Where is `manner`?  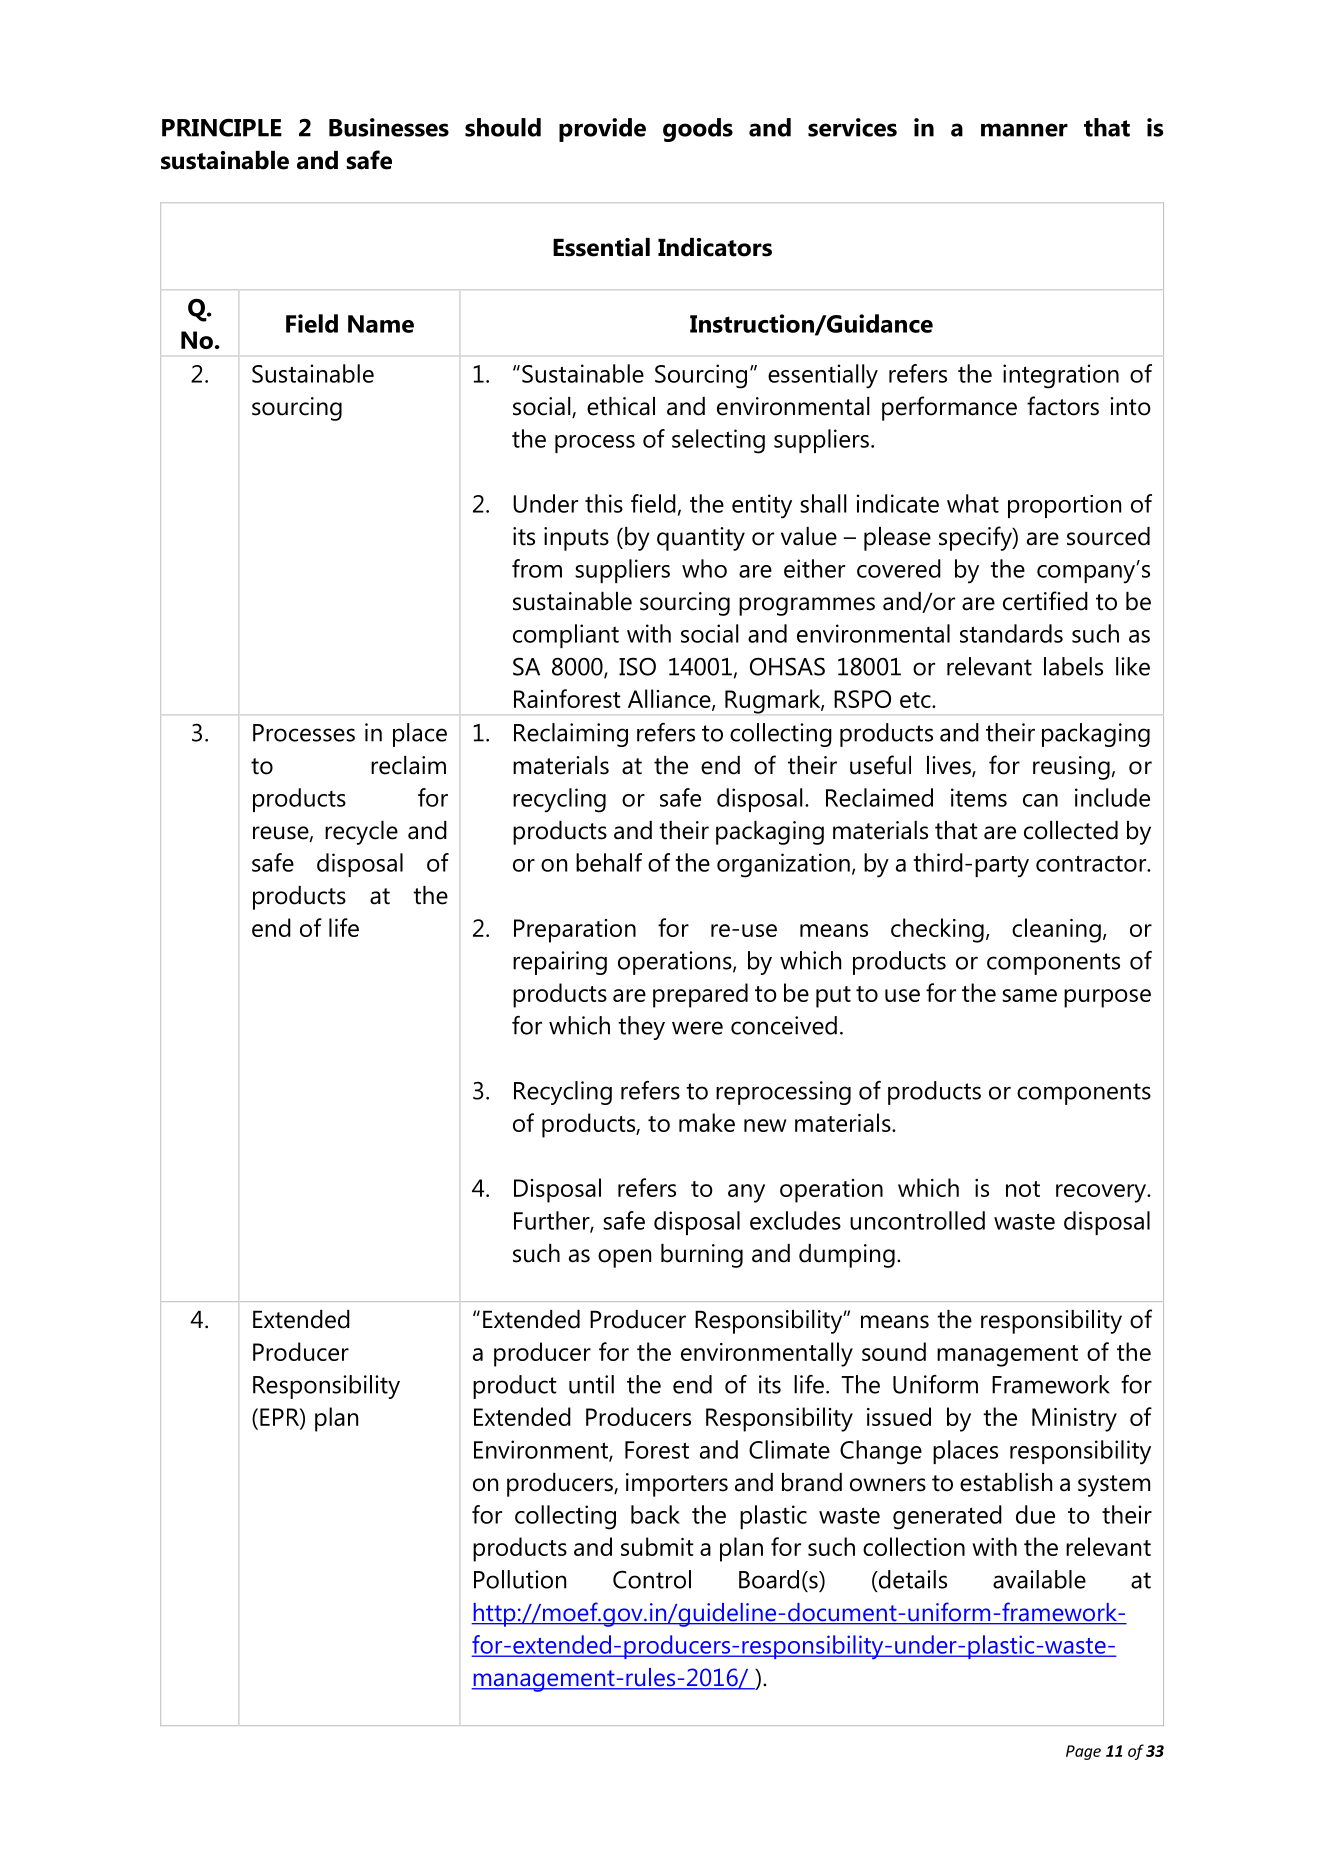
manner is located at coordinates (1024, 130).
